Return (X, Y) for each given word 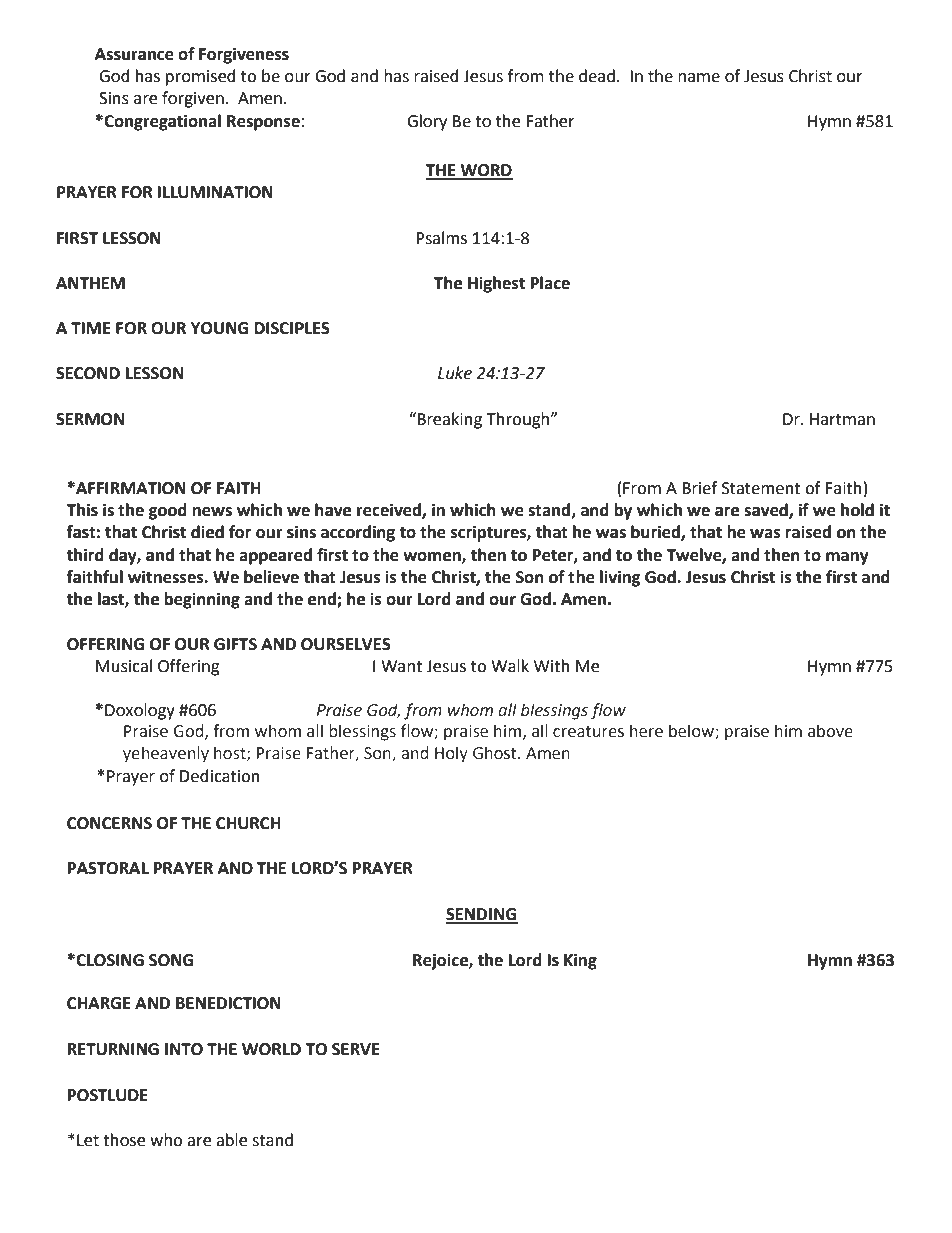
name (699, 78)
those (124, 1140)
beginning (202, 600)
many (847, 558)
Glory (427, 122)
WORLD (271, 1049)
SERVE (356, 1049)
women (433, 557)
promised (201, 77)
